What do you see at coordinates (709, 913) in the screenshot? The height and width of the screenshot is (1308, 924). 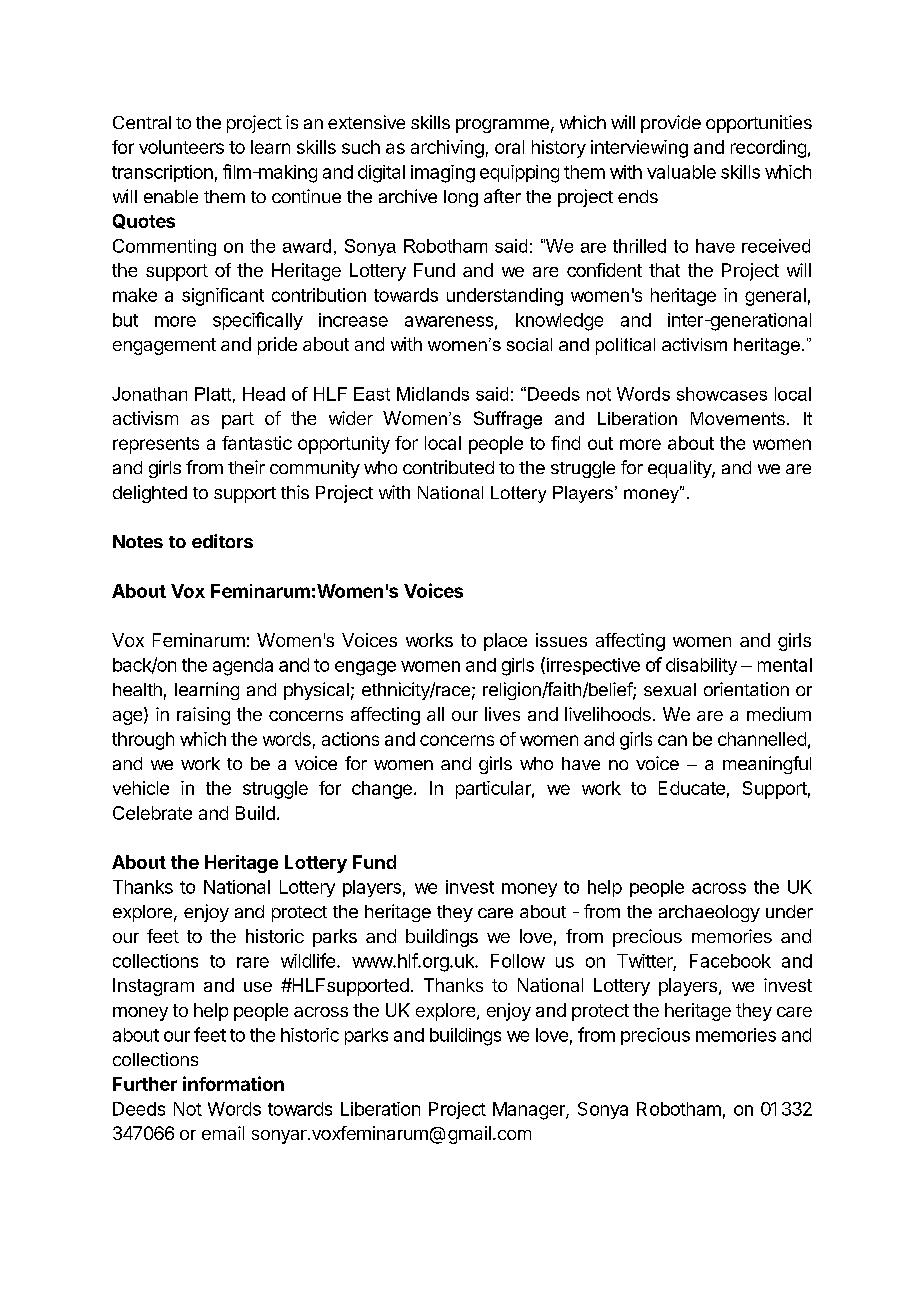 I see `archaeology` at bounding box center [709, 913].
